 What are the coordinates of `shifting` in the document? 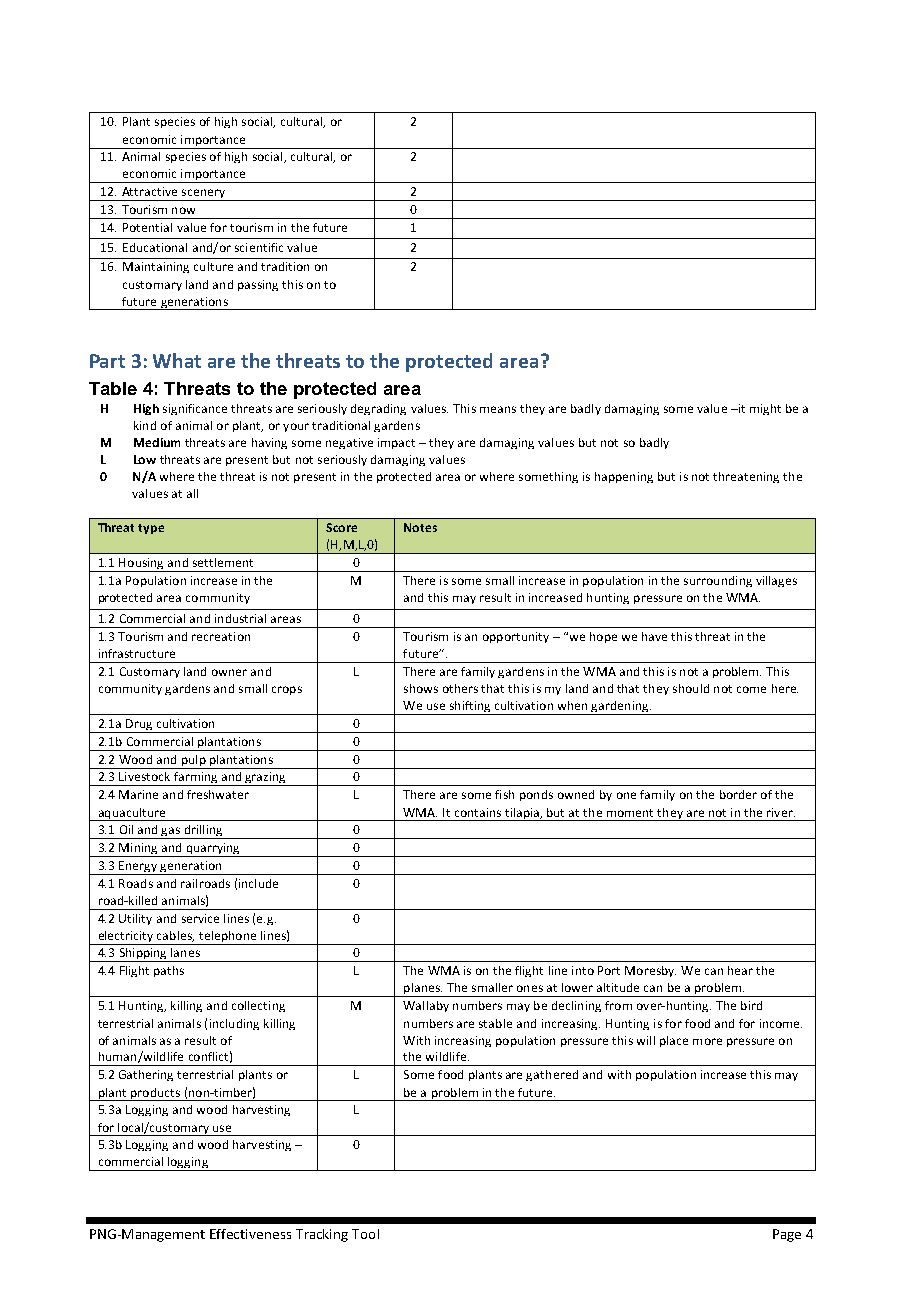 It's located at (470, 708).
